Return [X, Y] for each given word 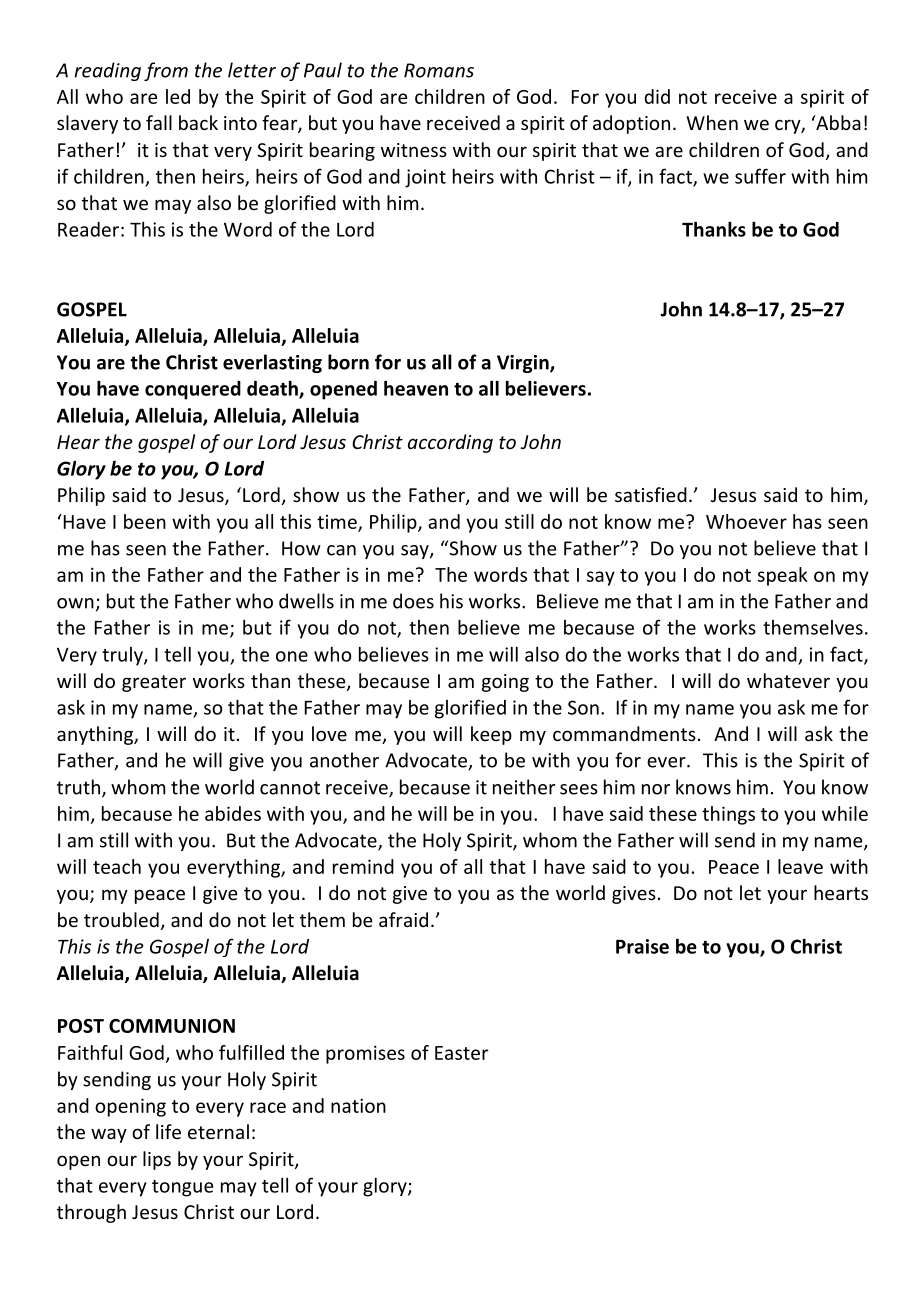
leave [800, 866]
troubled [121, 919]
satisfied [651, 494]
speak [783, 576]
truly [123, 656]
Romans [439, 70]
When [712, 122]
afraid [403, 919]
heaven [416, 388]
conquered [193, 390]
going [505, 683]
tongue [182, 1188]
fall [159, 122]
